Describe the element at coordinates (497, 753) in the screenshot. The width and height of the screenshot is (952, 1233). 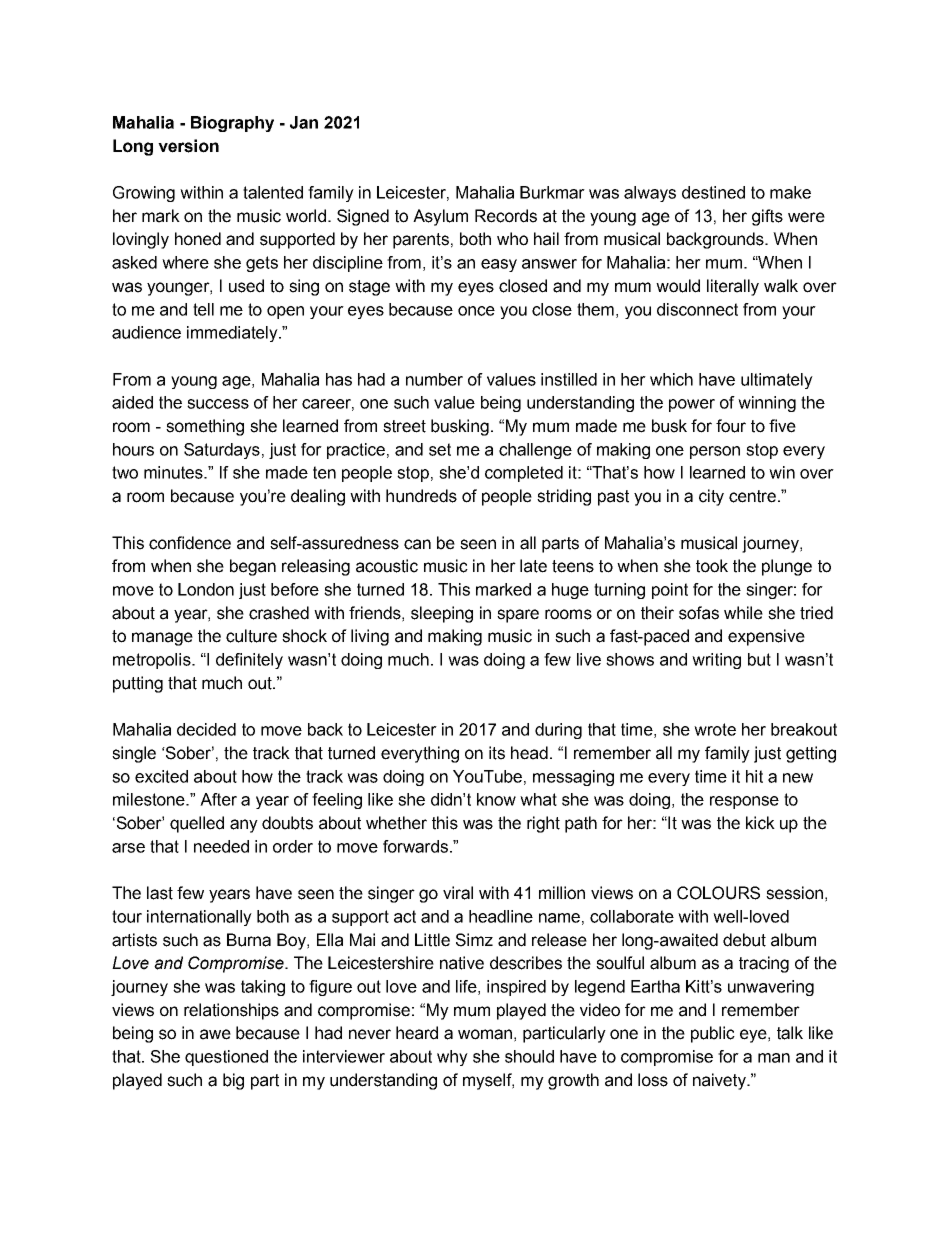
I see `its` at that location.
